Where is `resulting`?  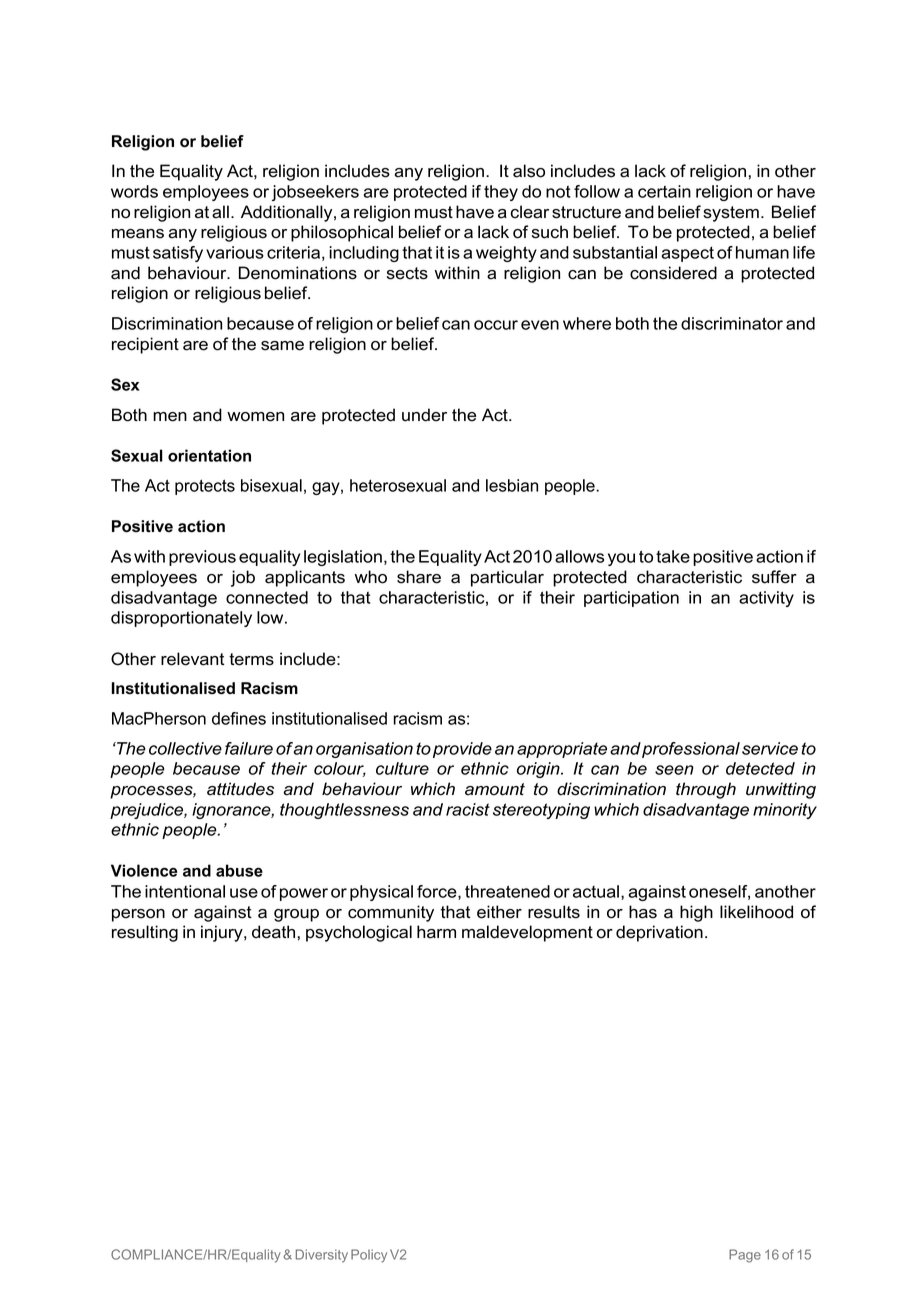
resulting is located at coordinates (145, 933).
